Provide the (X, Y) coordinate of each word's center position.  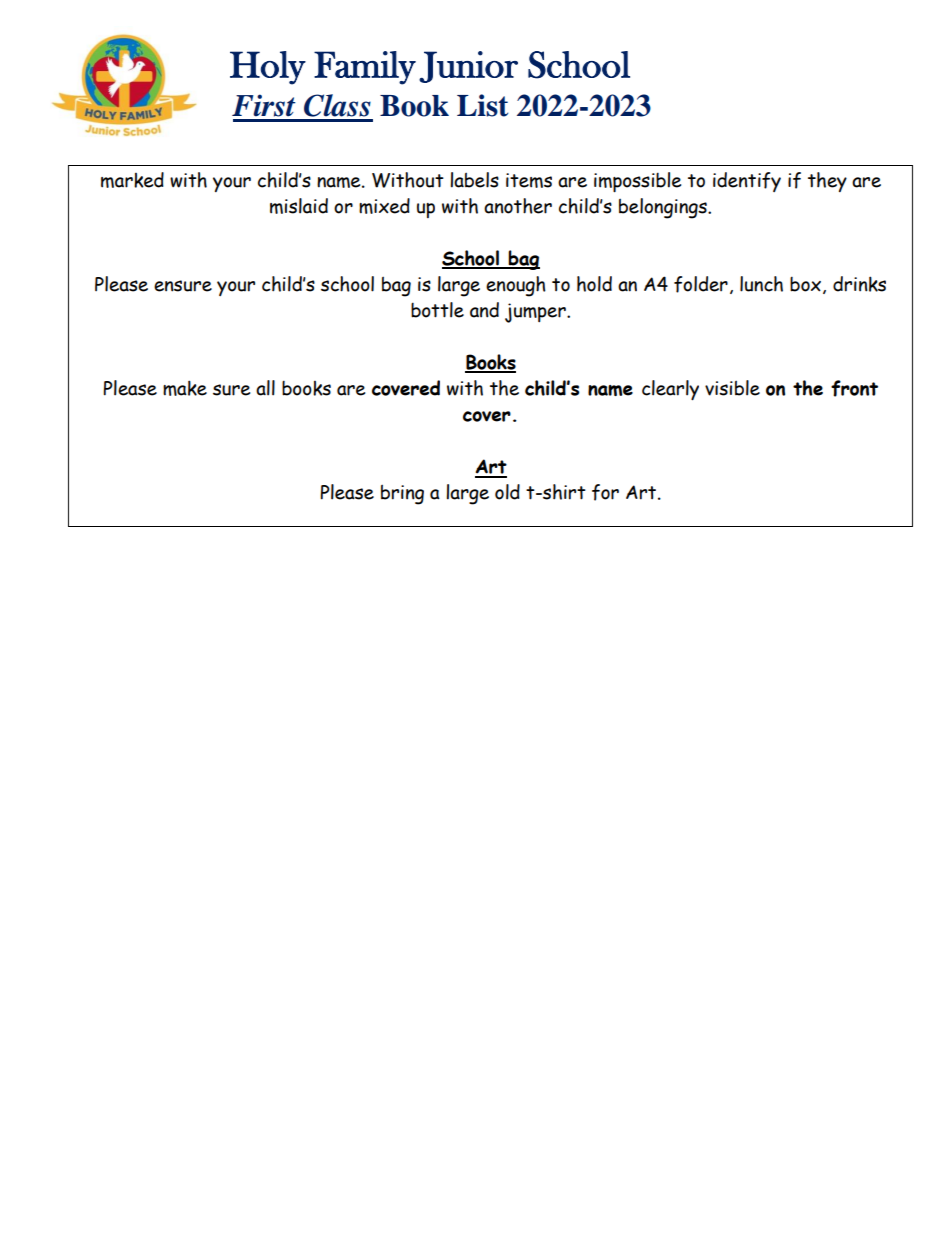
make (185, 388)
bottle (437, 310)
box (805, 284)
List (482, 105)
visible (732, 388)
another (518, 206)
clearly (670, 390)
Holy (268, 68)
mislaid (299, 206)
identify (747, 182)
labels (474, 180)
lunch (761, 284)
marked (132, 180)
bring (402, 495)
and (484, 310)
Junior (468, 67)
